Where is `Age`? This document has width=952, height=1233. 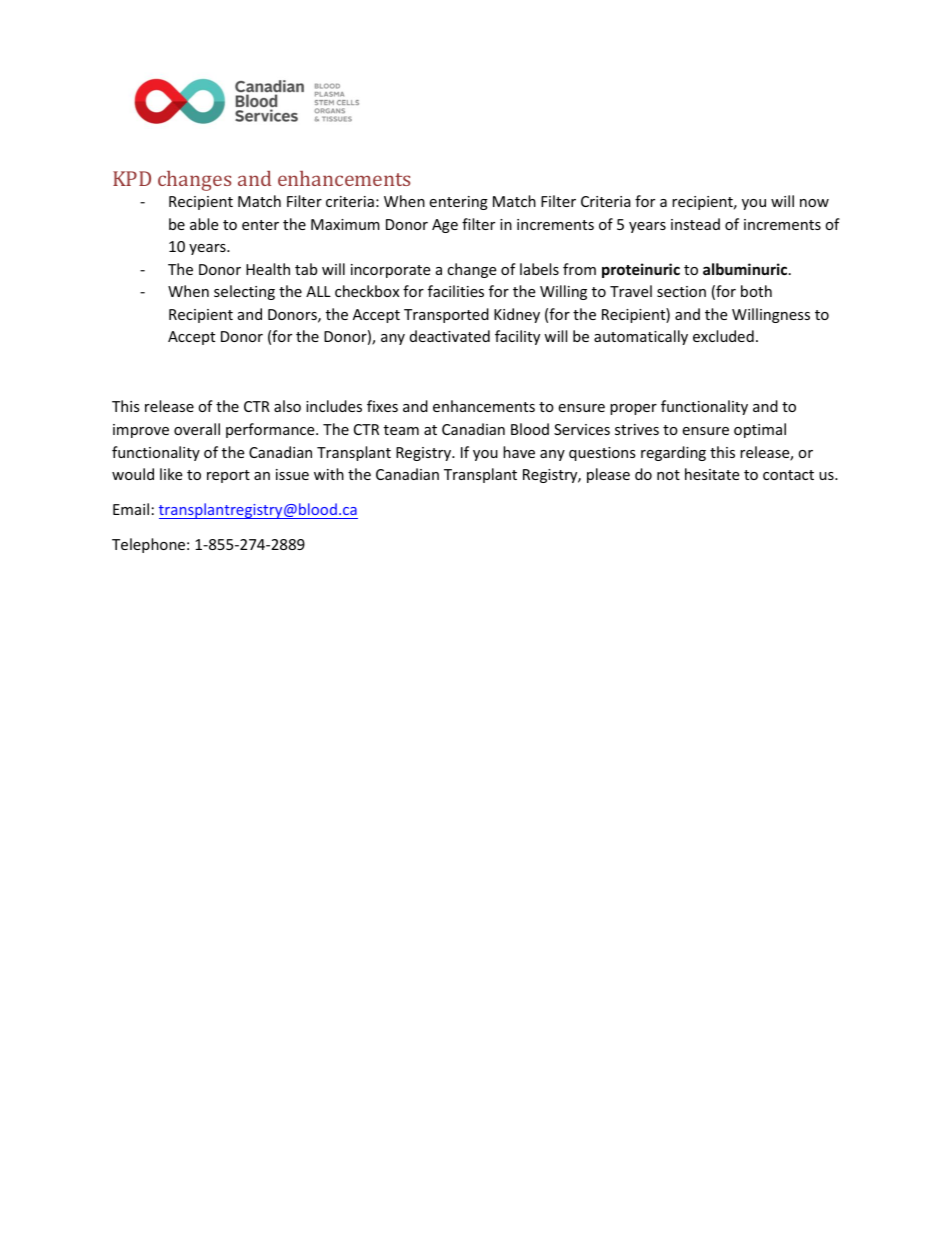 Age is located at coordinates (445, 226).
